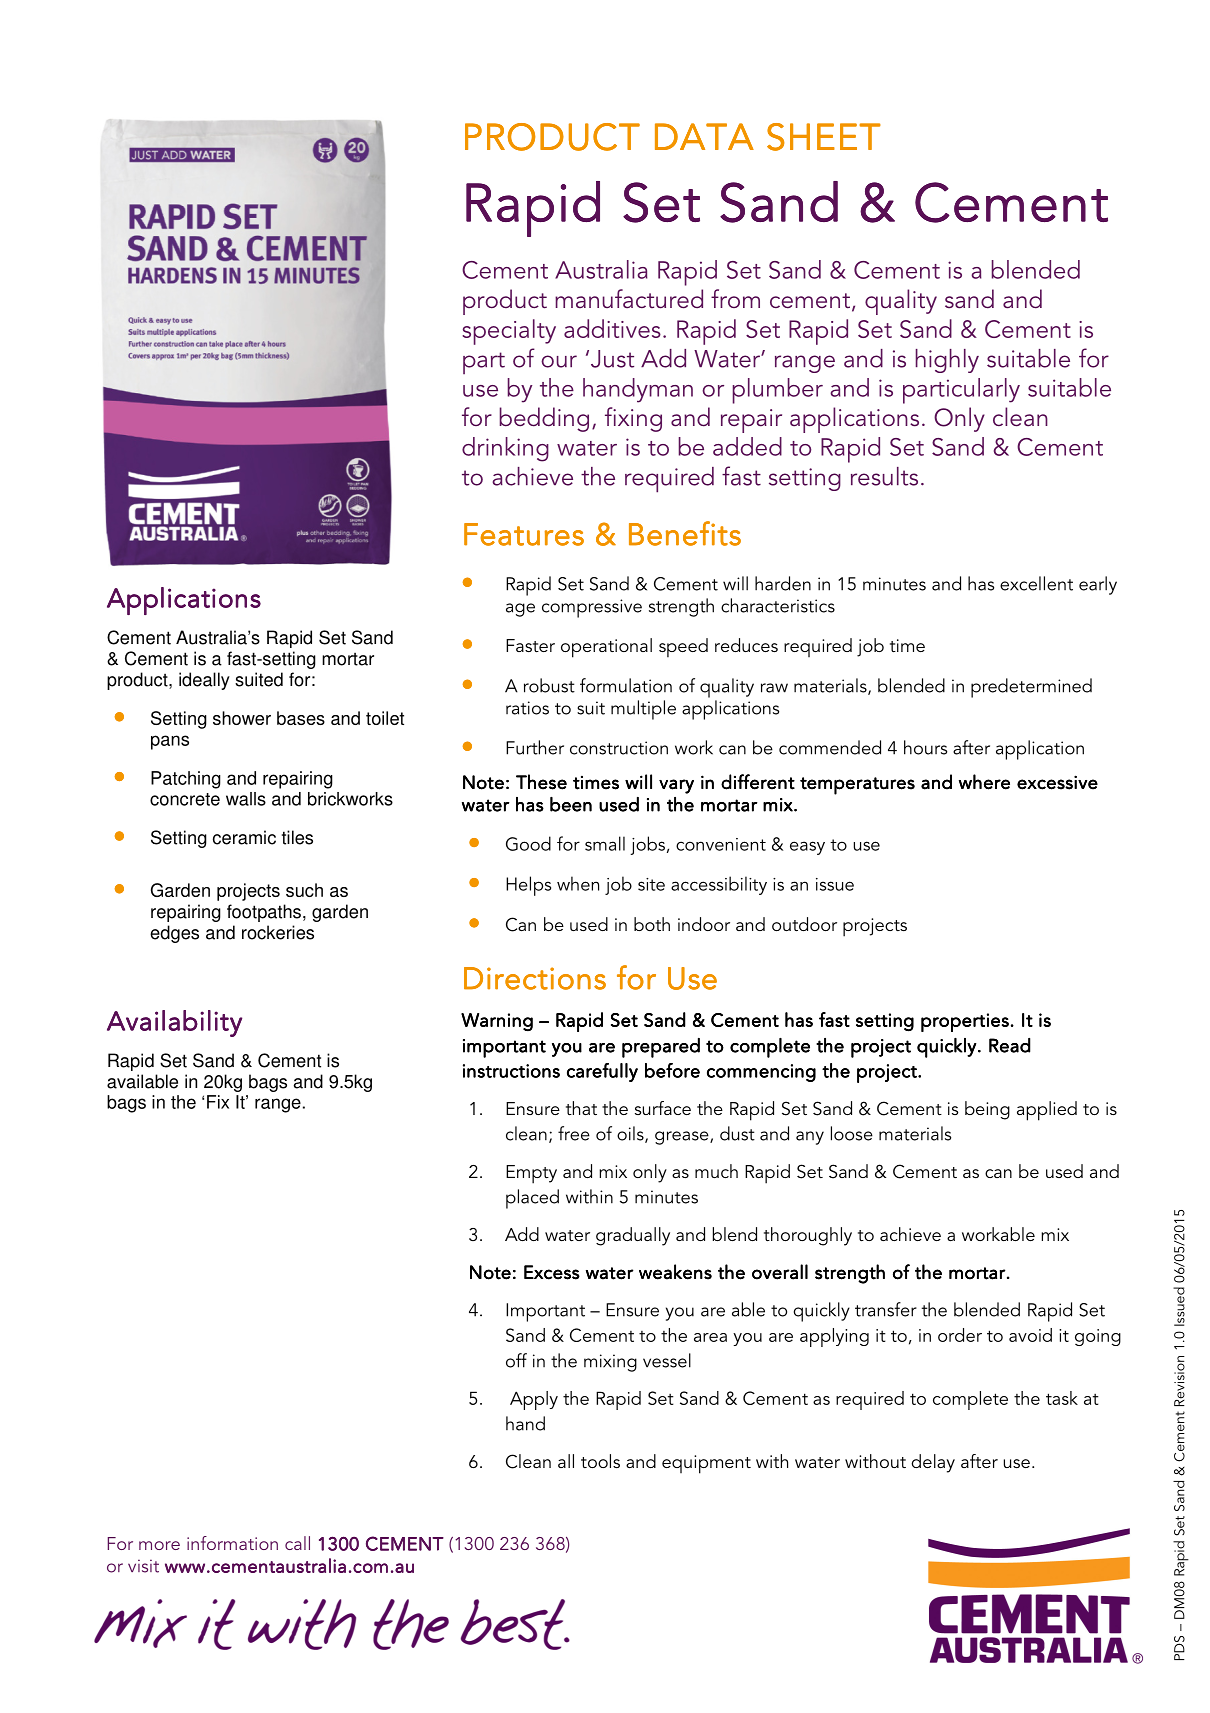  Describe the element at coordinates (933, 1463) in the document. I see `delay` at that location.
